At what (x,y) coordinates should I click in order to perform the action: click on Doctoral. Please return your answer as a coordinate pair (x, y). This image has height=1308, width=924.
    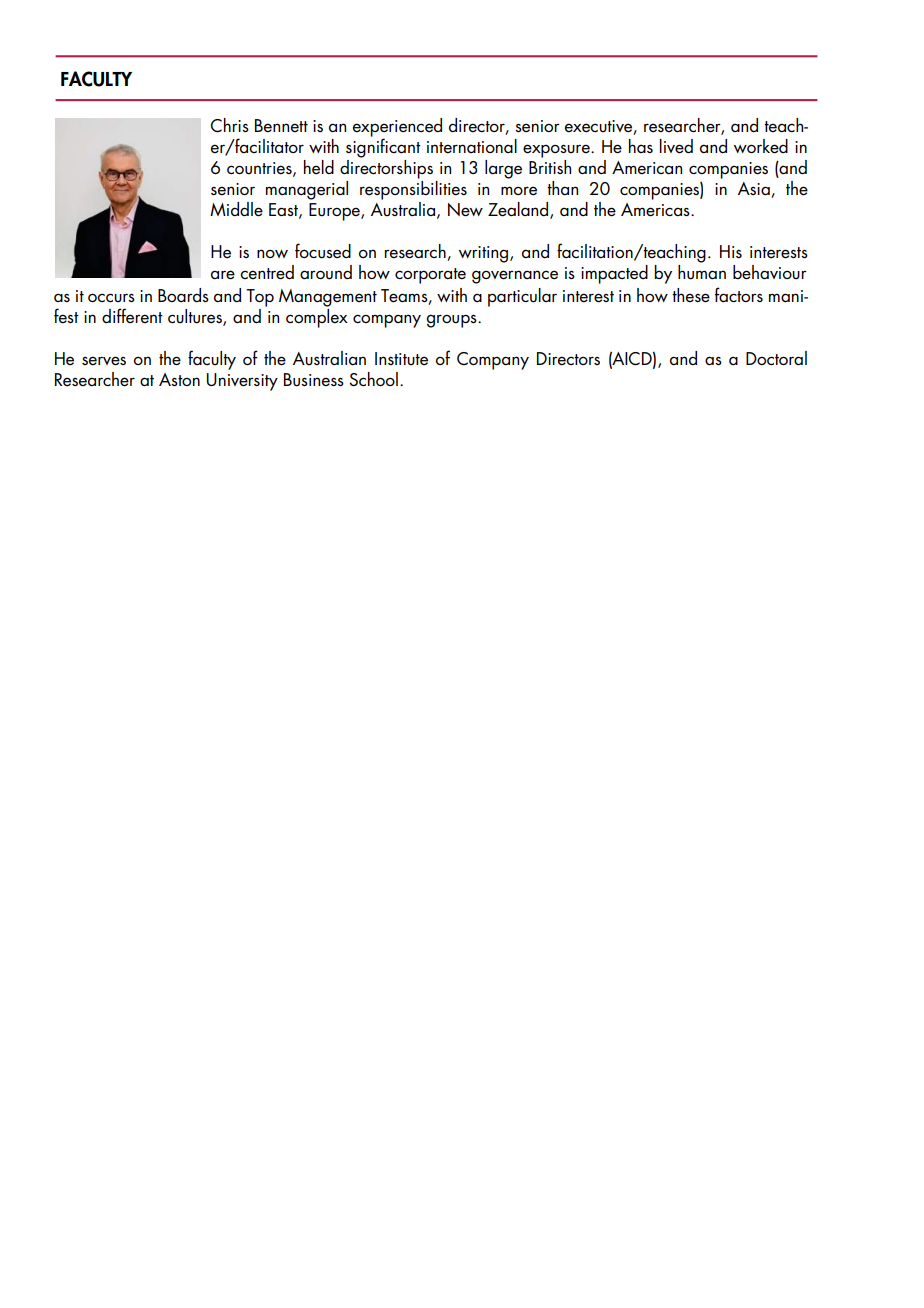
    Looking at the image, I should click on (776, 358).
